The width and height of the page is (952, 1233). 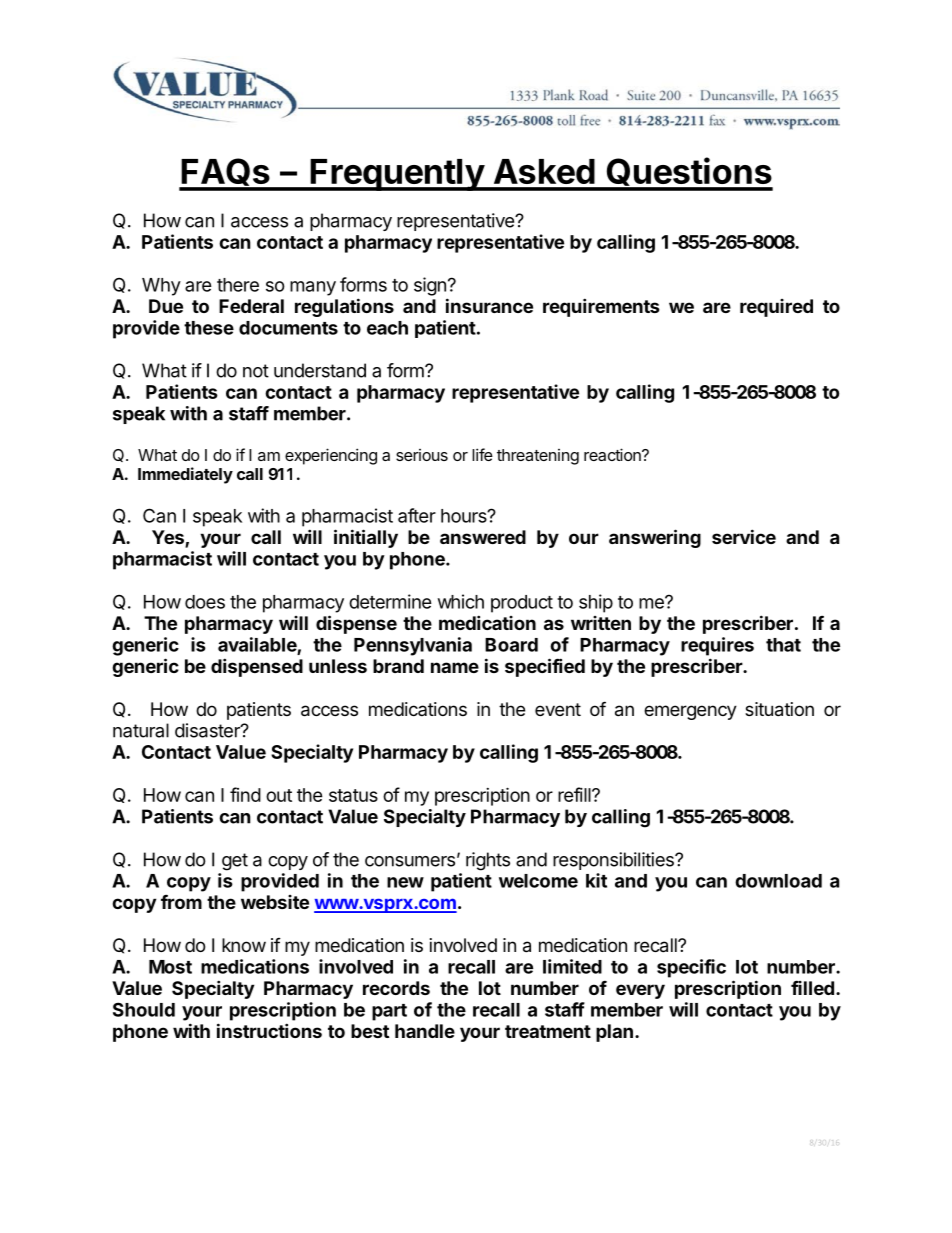 I want to click on emergency, so click(x=690, y=712).
